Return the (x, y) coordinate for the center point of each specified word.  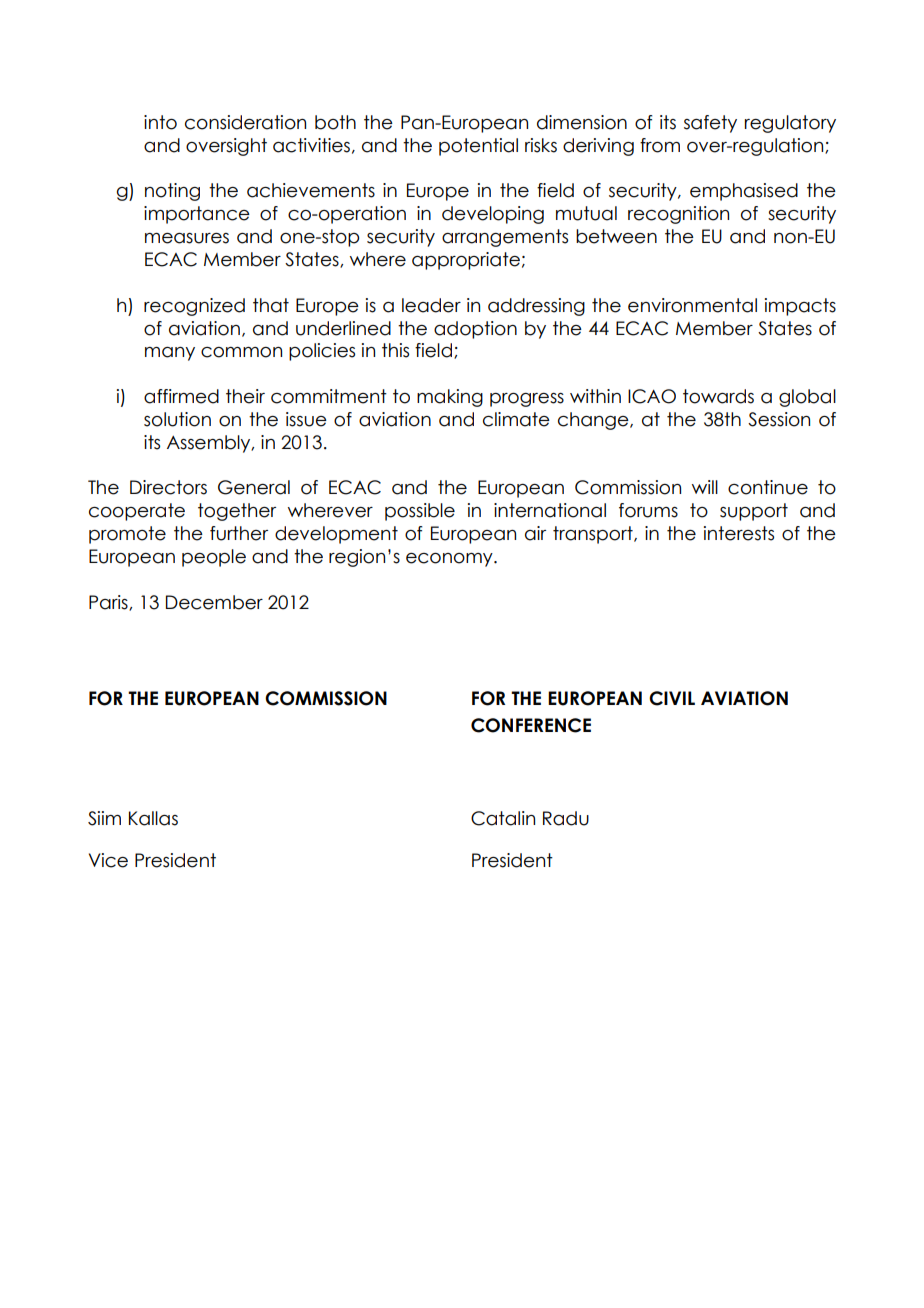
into (160, 122)
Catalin (503, 818)
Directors (168, 487)
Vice (108, 860)
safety (710, 124)
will (705, 487)
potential (478, 147)
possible (420, 512)
